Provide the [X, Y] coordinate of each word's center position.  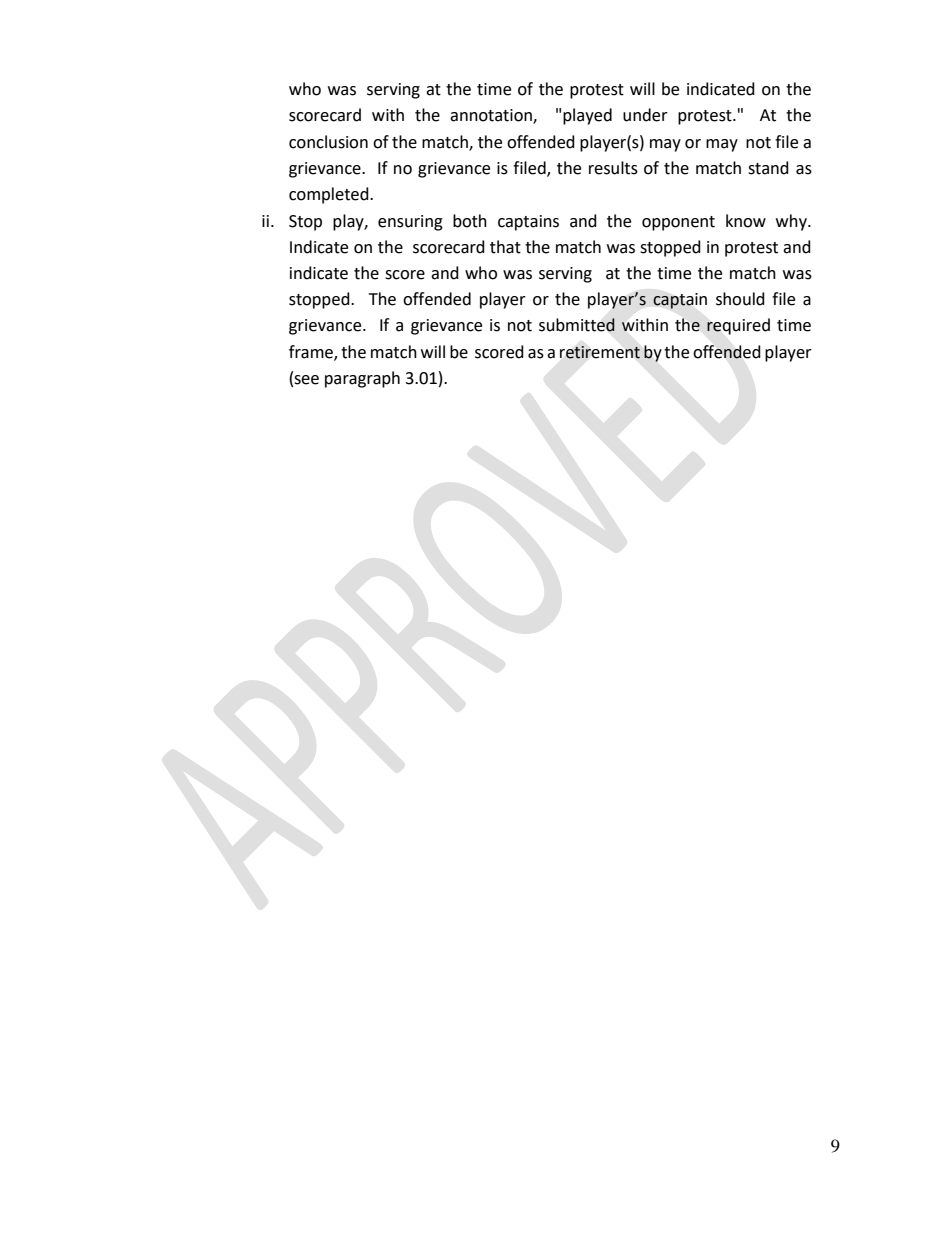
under [645, 115]
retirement [600, 352]
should [740, 299]
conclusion [328, 142]
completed [330, 195]
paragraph [362, 379]
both [470, 221]
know [746, 221]
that [505, 247]
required [738, 326]
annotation [492, 116]
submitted [577, 325]
